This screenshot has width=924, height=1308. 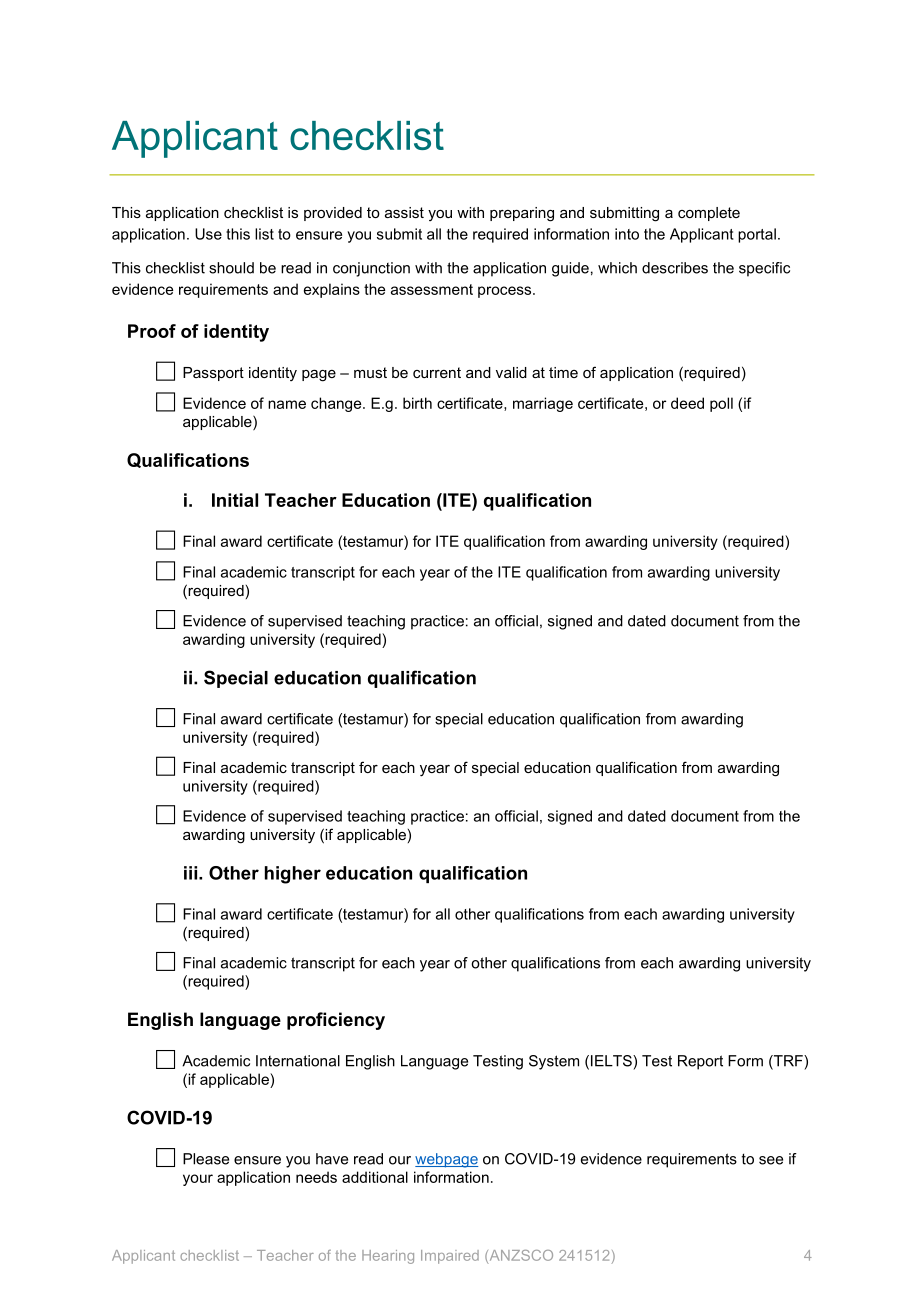 What do you see at coordinates (298, 1061) in the screenshot?
I see `International` at bounding box center [298, 1061].
